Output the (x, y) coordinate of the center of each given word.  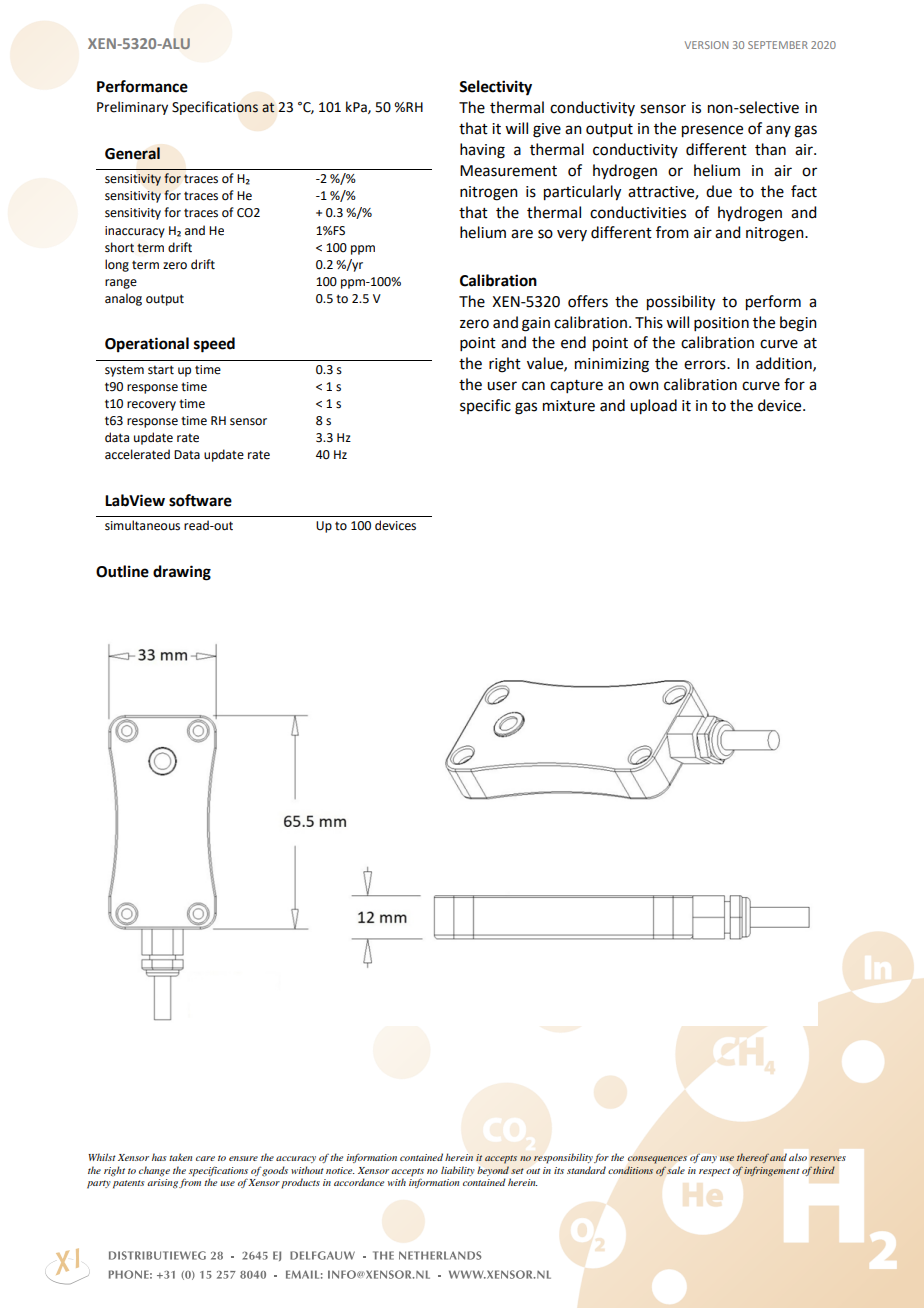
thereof (753, 1158)
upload (653, 407)
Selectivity (495, 88)
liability (458, 1171)
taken (180, 1157)
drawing (182, 573)
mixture (569, 406)
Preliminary (132, 108)
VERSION (706, 45)
